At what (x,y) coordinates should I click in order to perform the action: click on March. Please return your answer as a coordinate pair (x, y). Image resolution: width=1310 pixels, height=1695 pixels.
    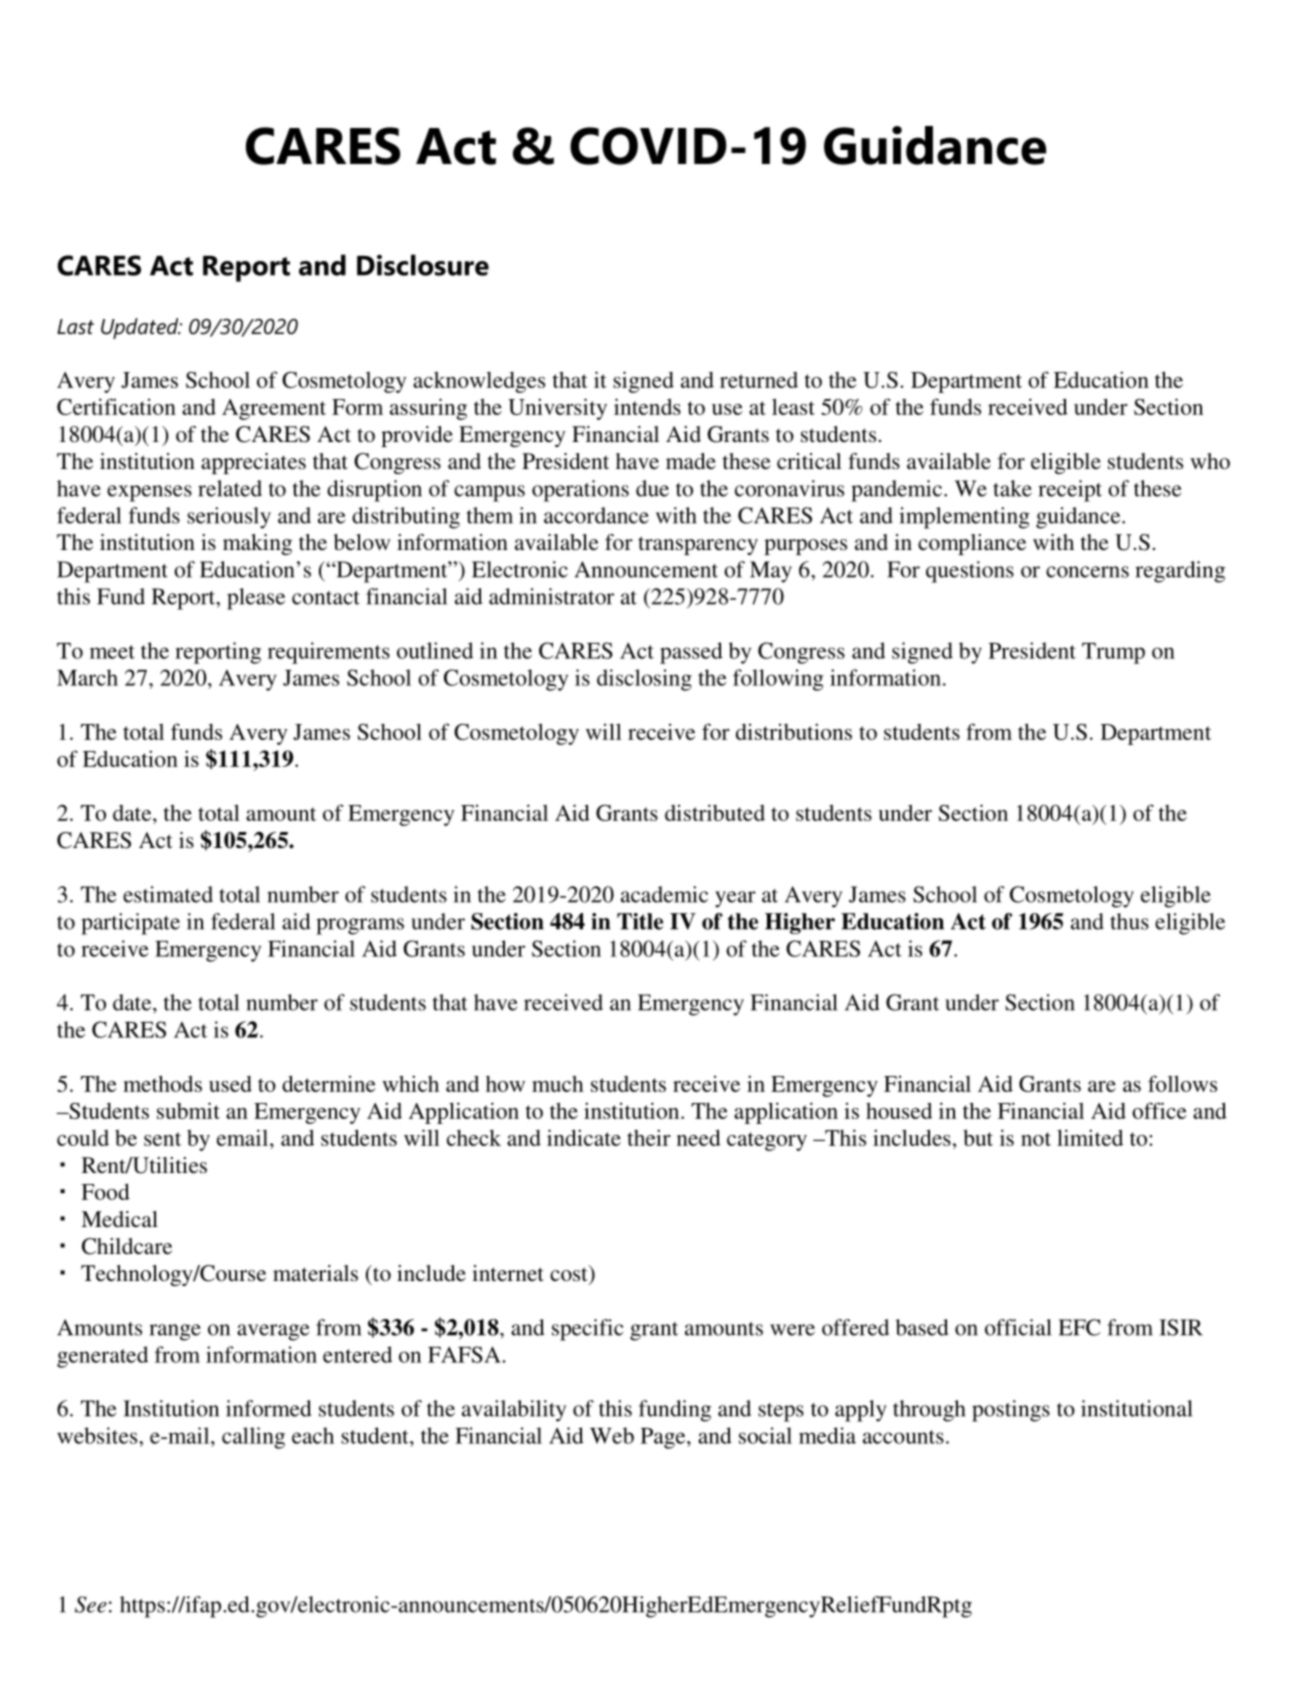
    Looking at the image, I should click on (87, 677).
